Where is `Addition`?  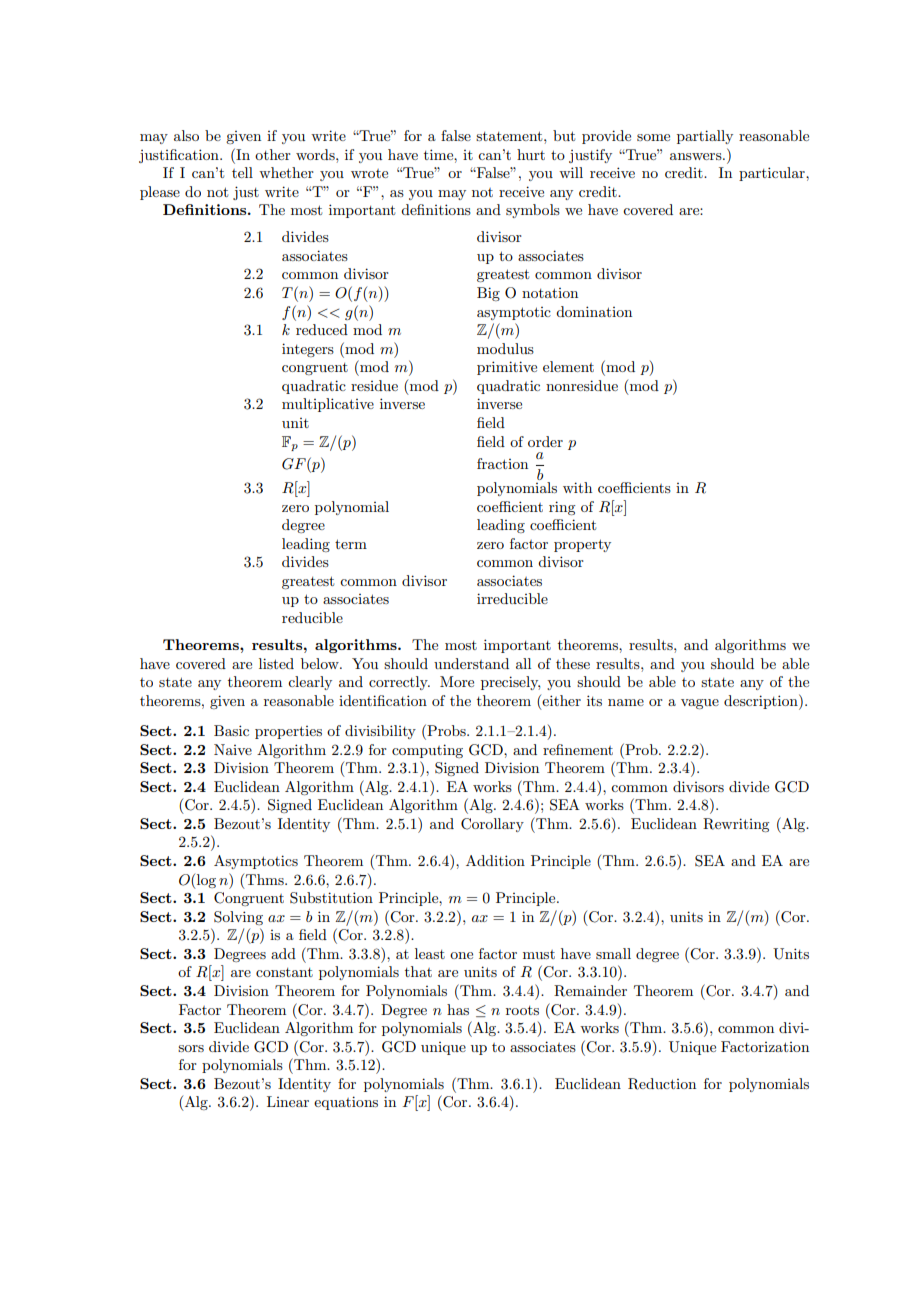
Addition is located at coordinates (495, 860).
